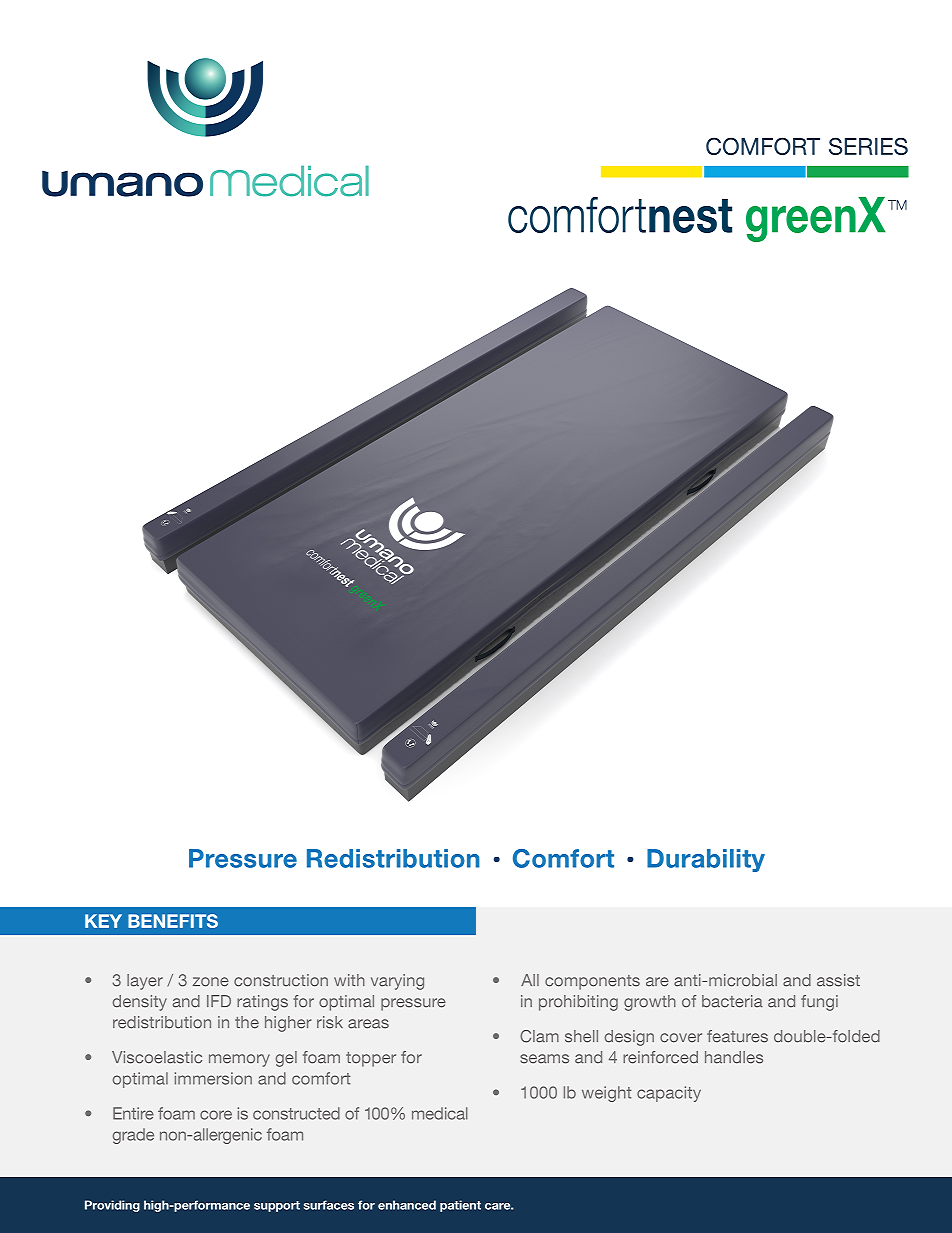 The height and width of the screenshot is (1233, 952). Describe the element at coordinates (103, 921) in the screenshot. I see `KEY` at that location.
